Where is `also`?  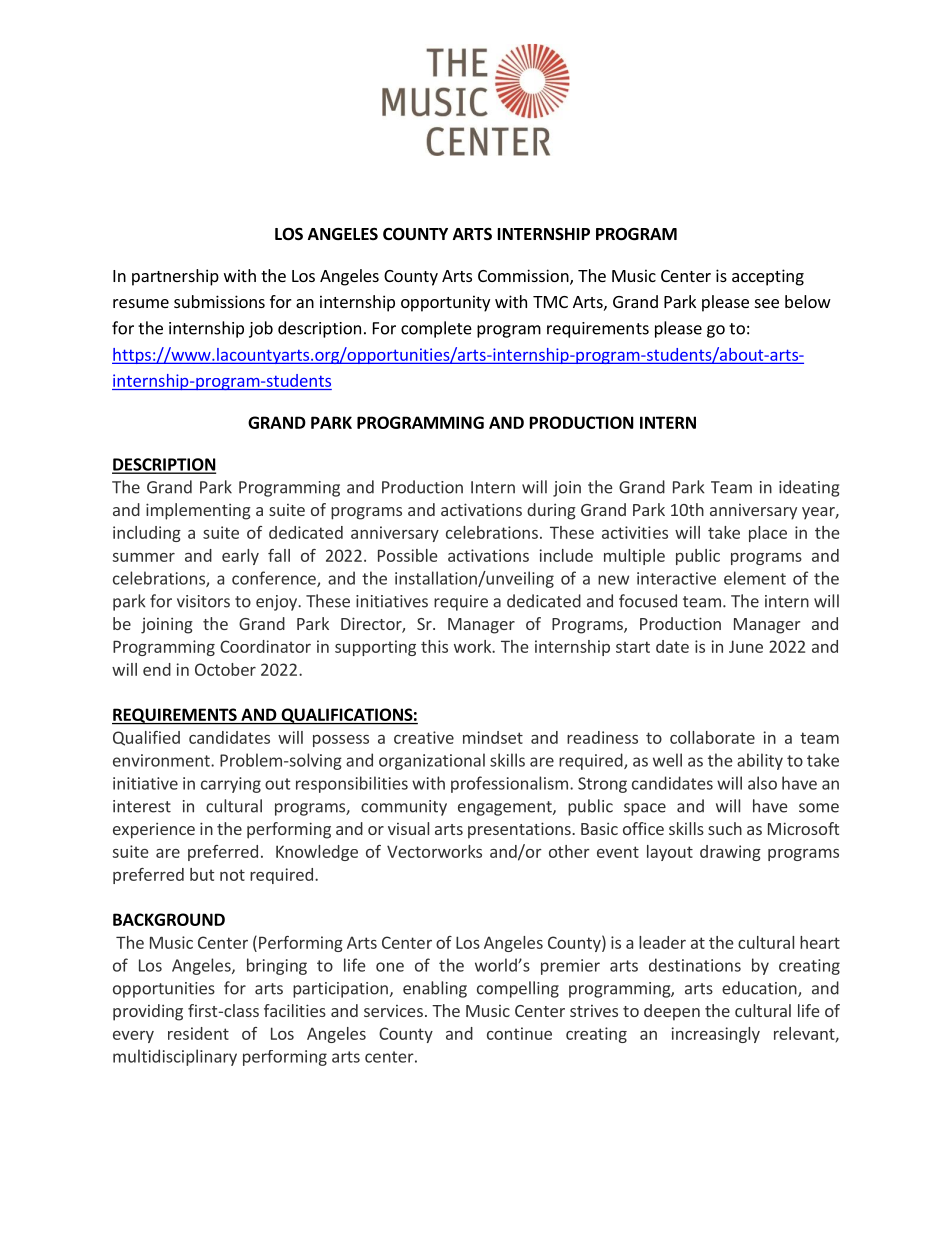 also is located at coordinates (762, 783).
